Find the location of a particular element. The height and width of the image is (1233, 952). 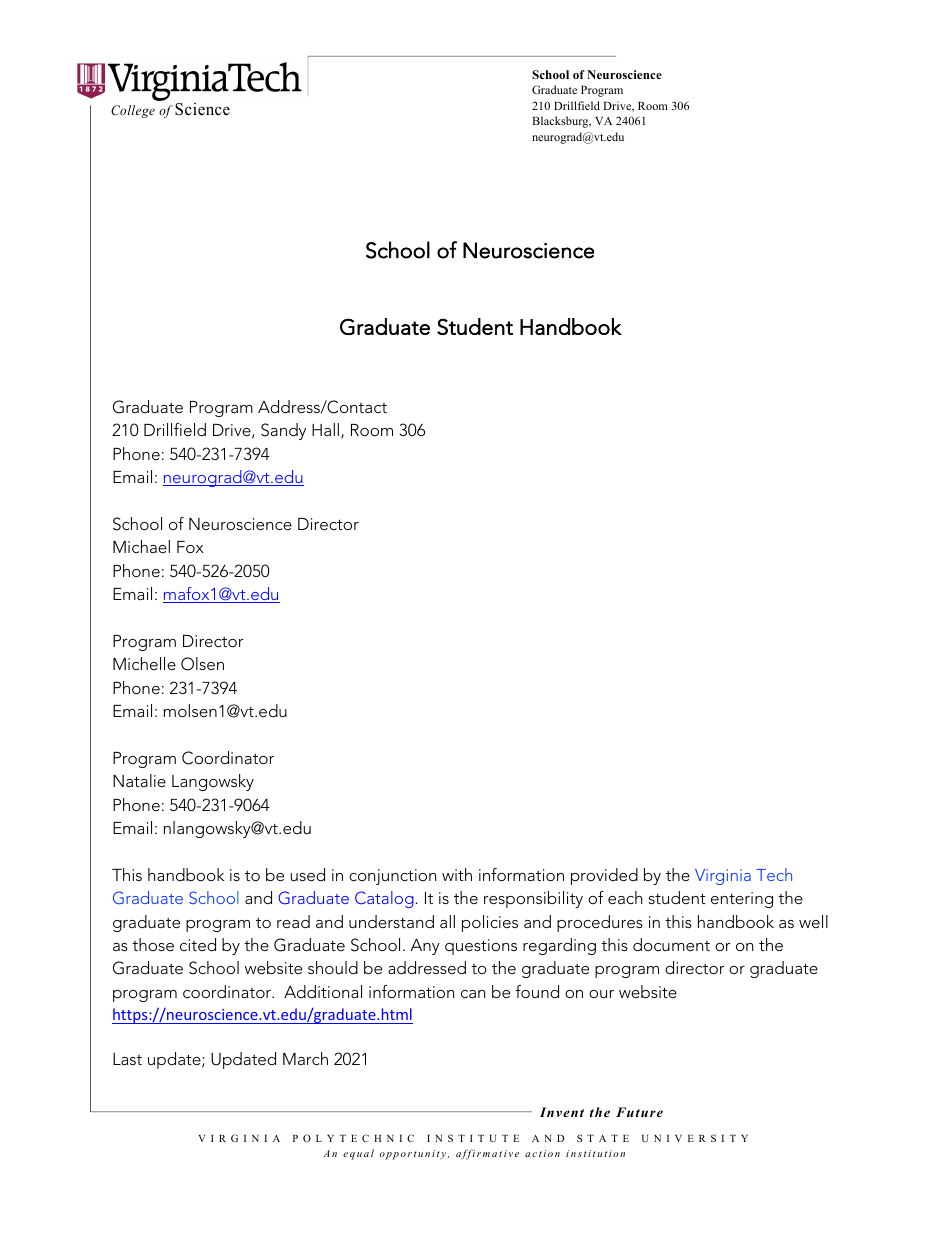

document is located at coordinates (671, 944).
